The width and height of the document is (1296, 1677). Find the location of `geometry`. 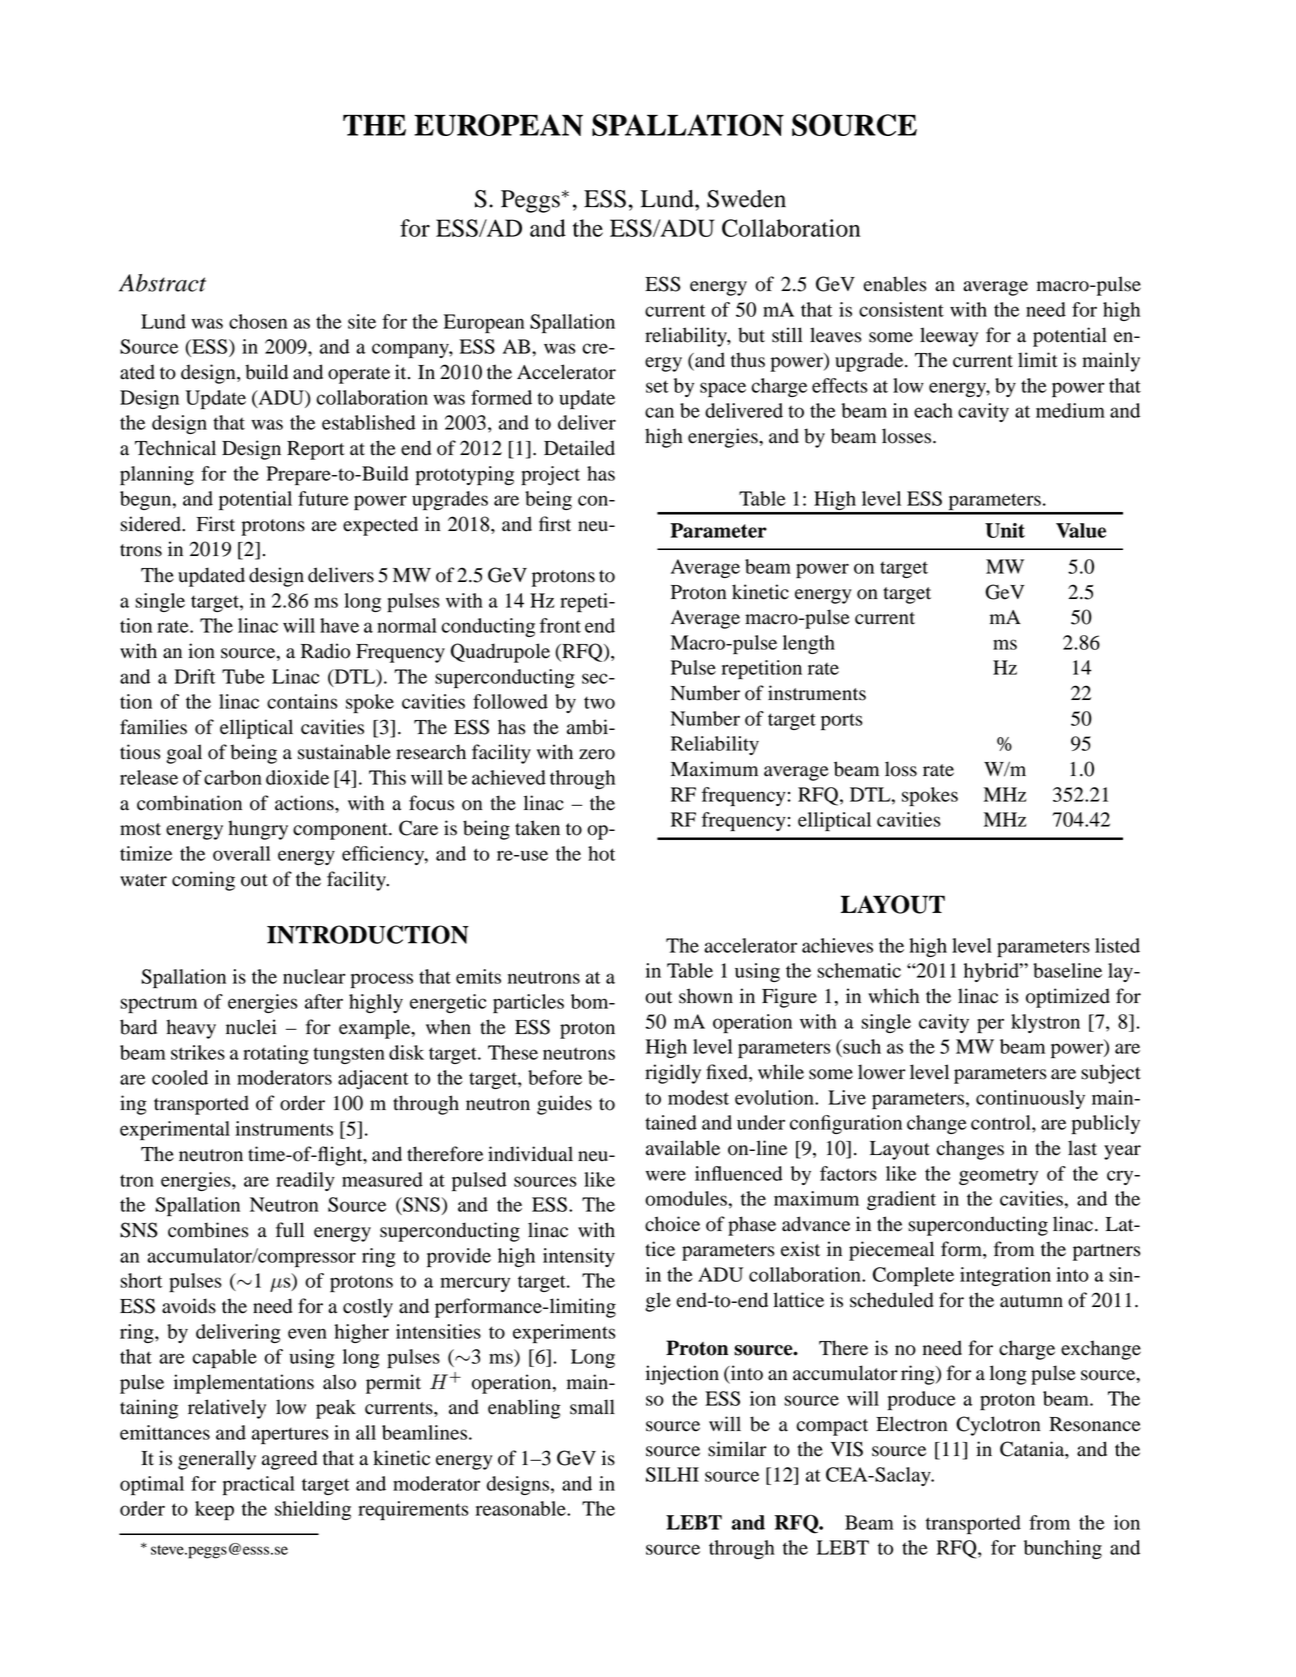

geometry is located at coordinates (998, 1176).
